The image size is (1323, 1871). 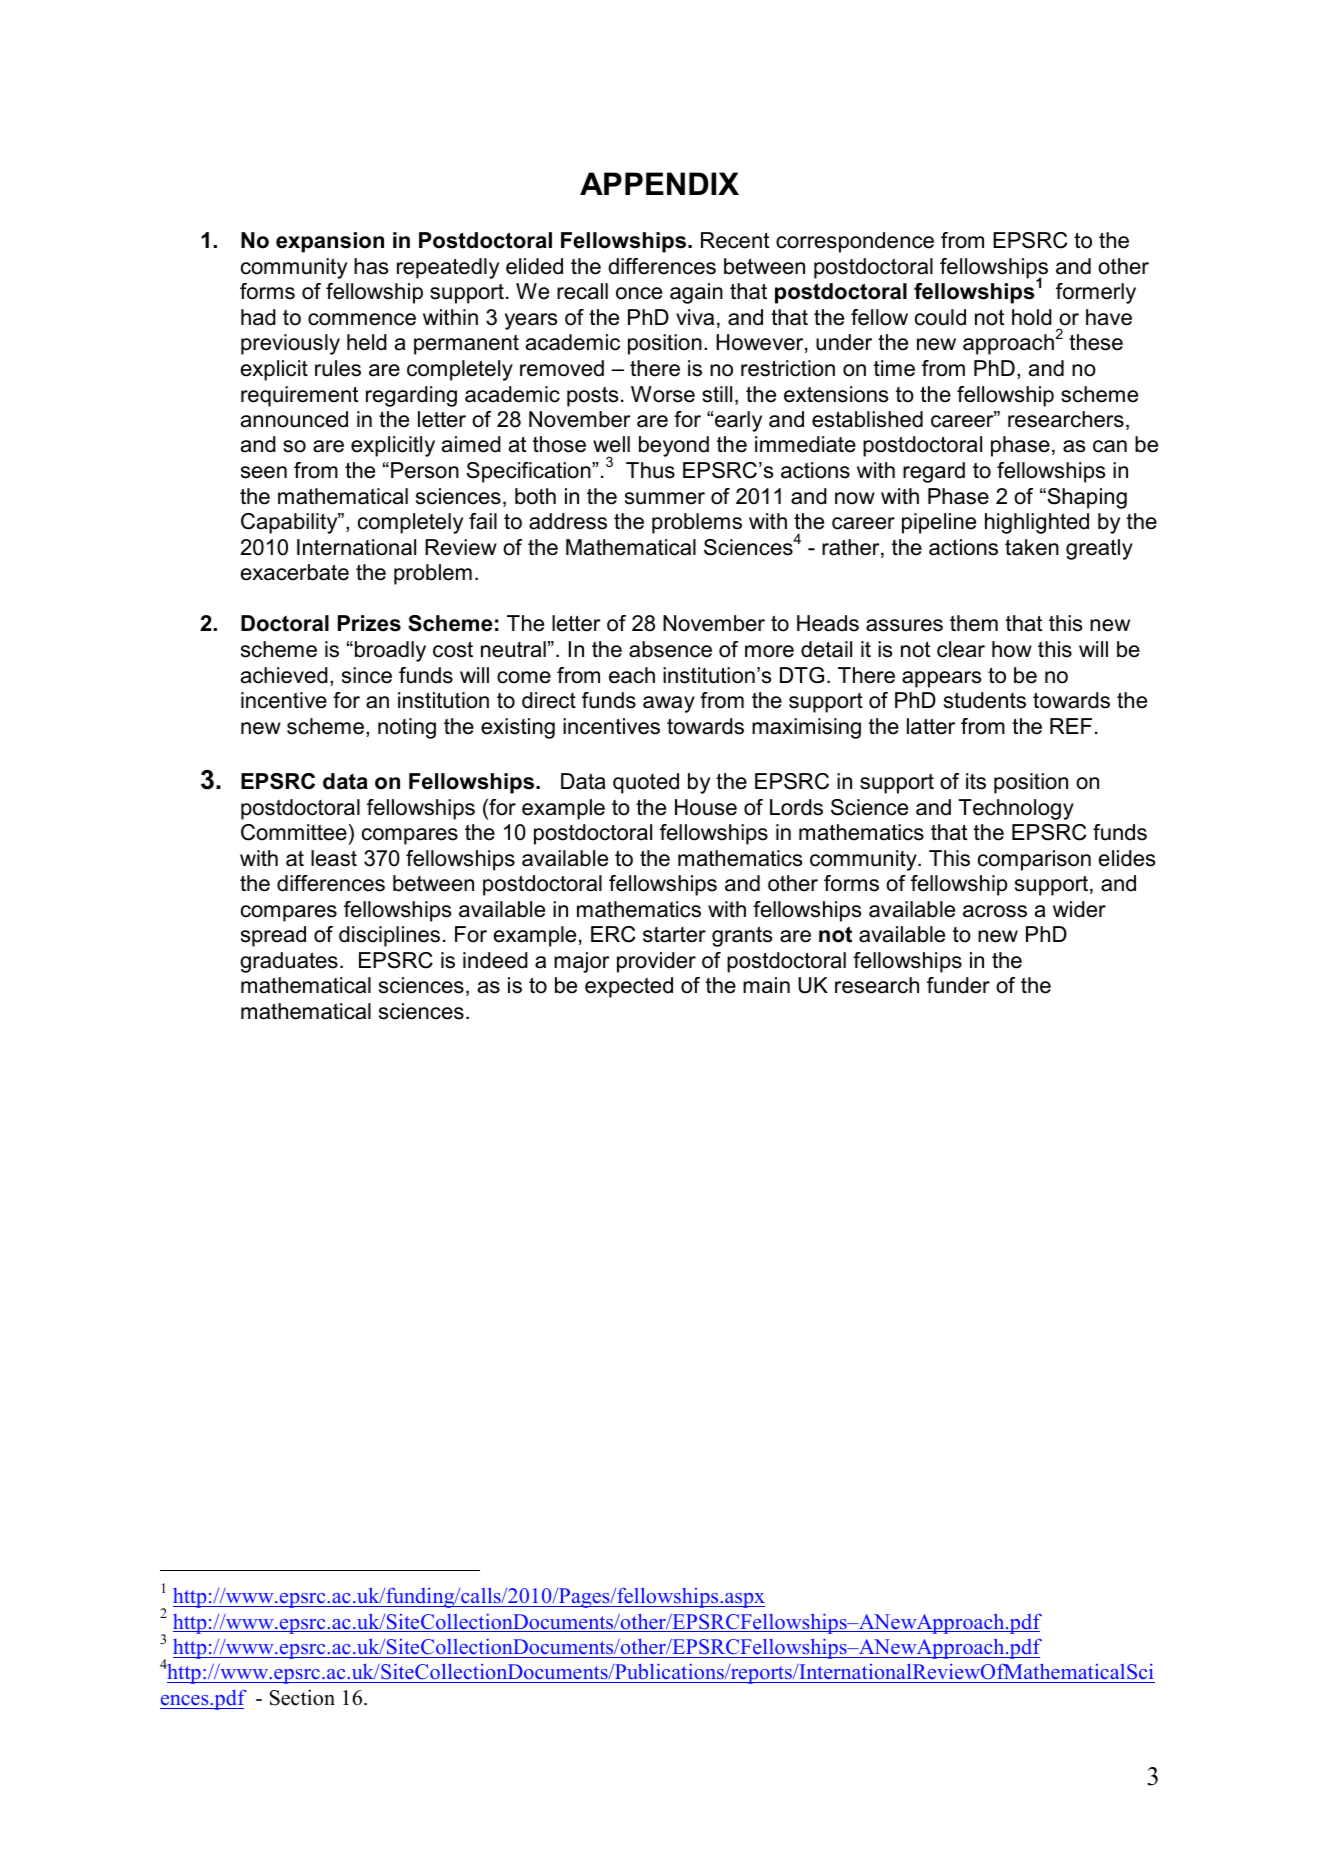 I want to click on hold, so click(x=1032, y=317).
